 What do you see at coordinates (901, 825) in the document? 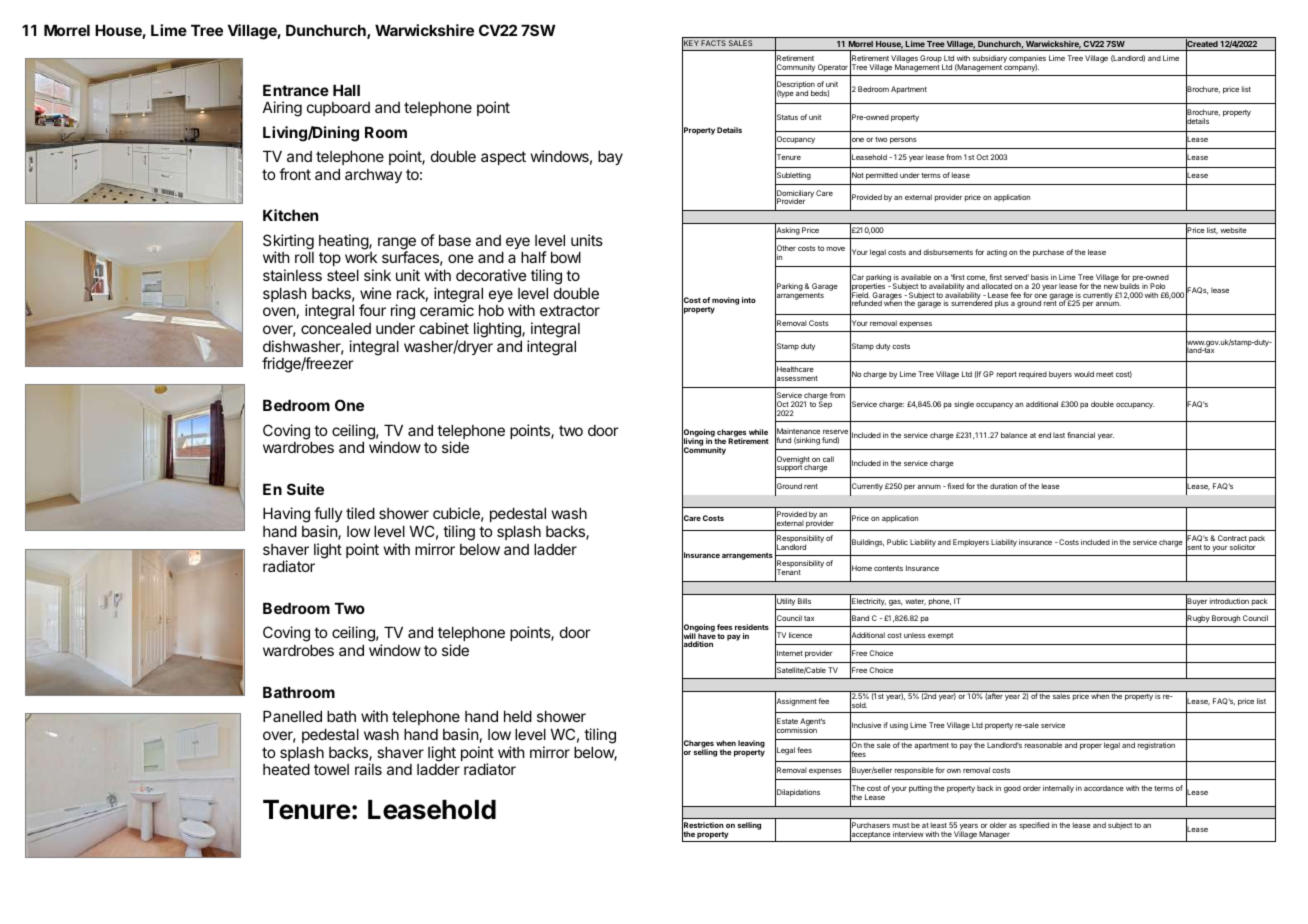
I see `must` at bounding box center [901, 825].
